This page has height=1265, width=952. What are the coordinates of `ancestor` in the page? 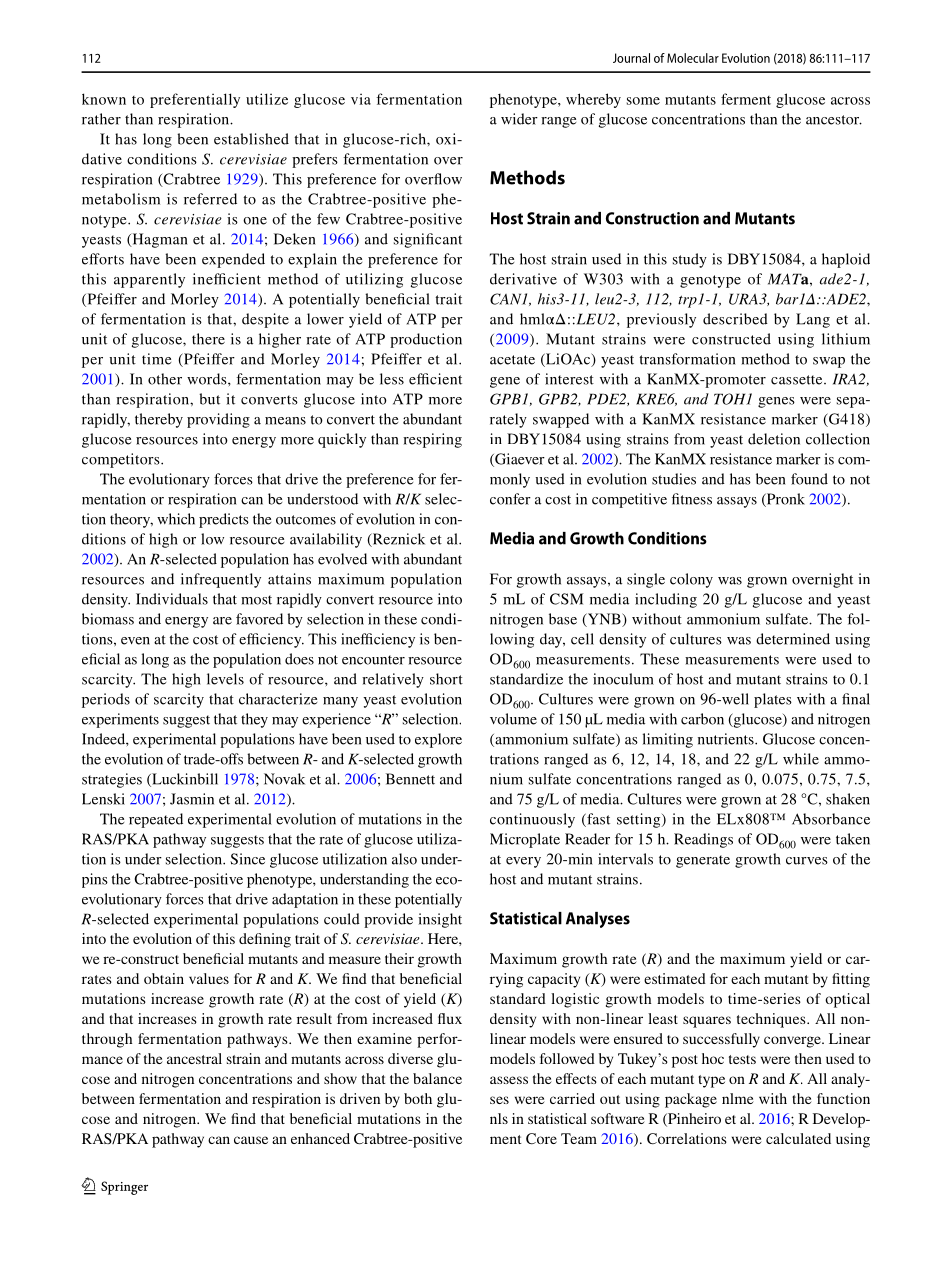 It's located at (834, 120).
